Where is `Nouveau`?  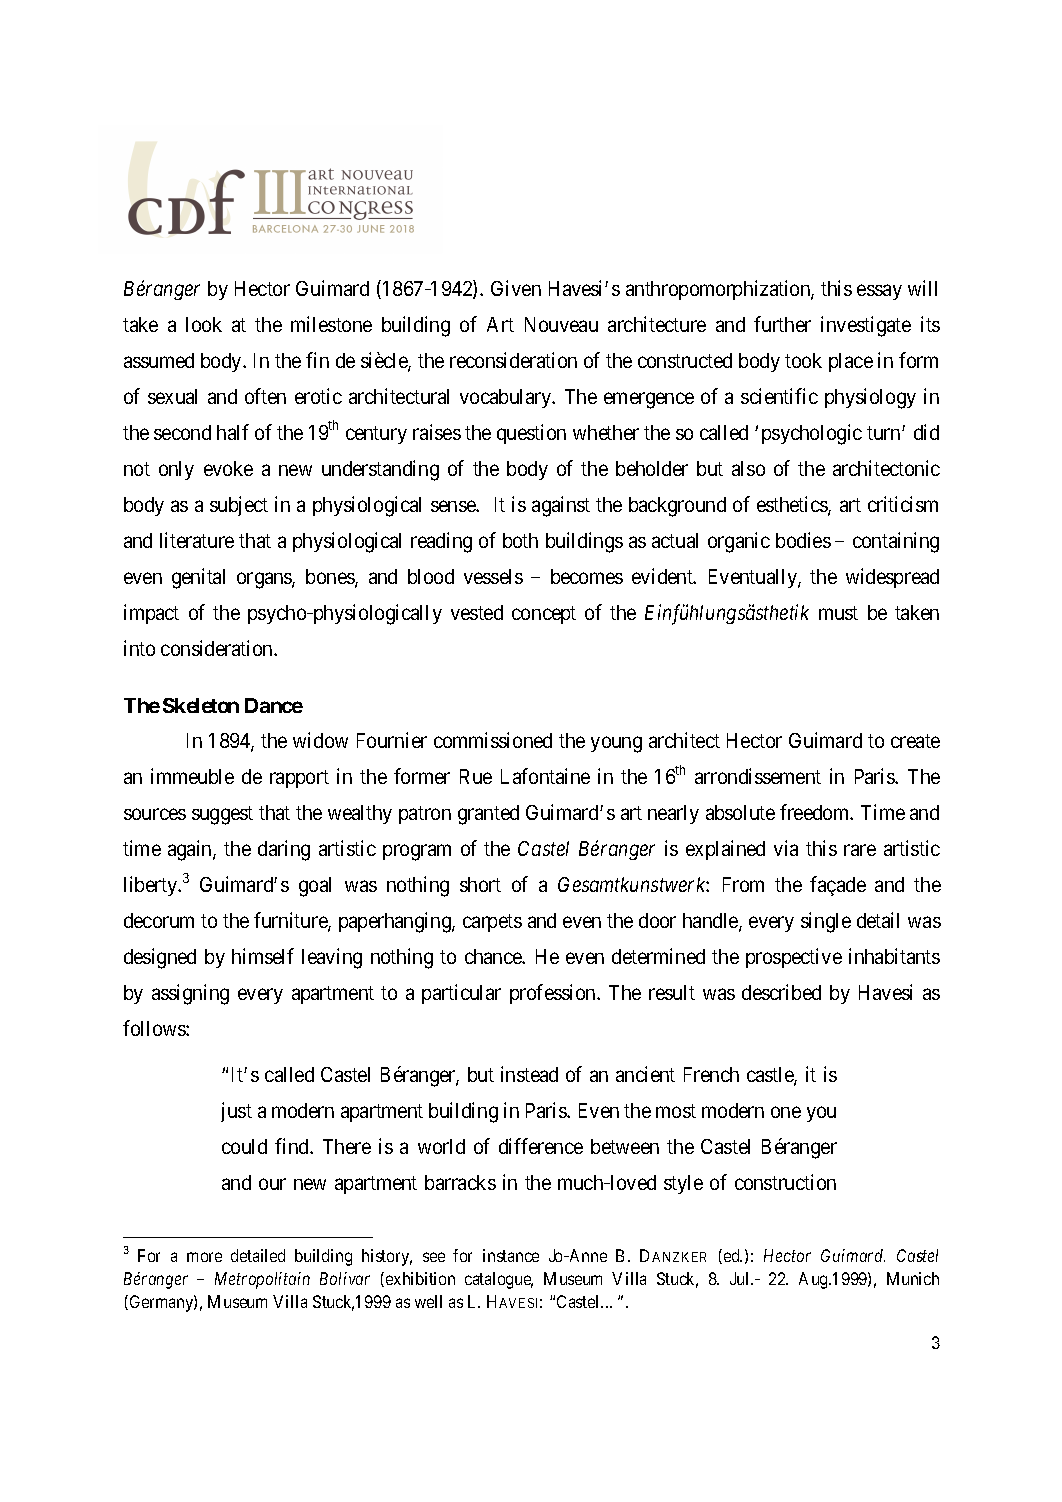
Nouveau is located at coordinates (561, 324).
